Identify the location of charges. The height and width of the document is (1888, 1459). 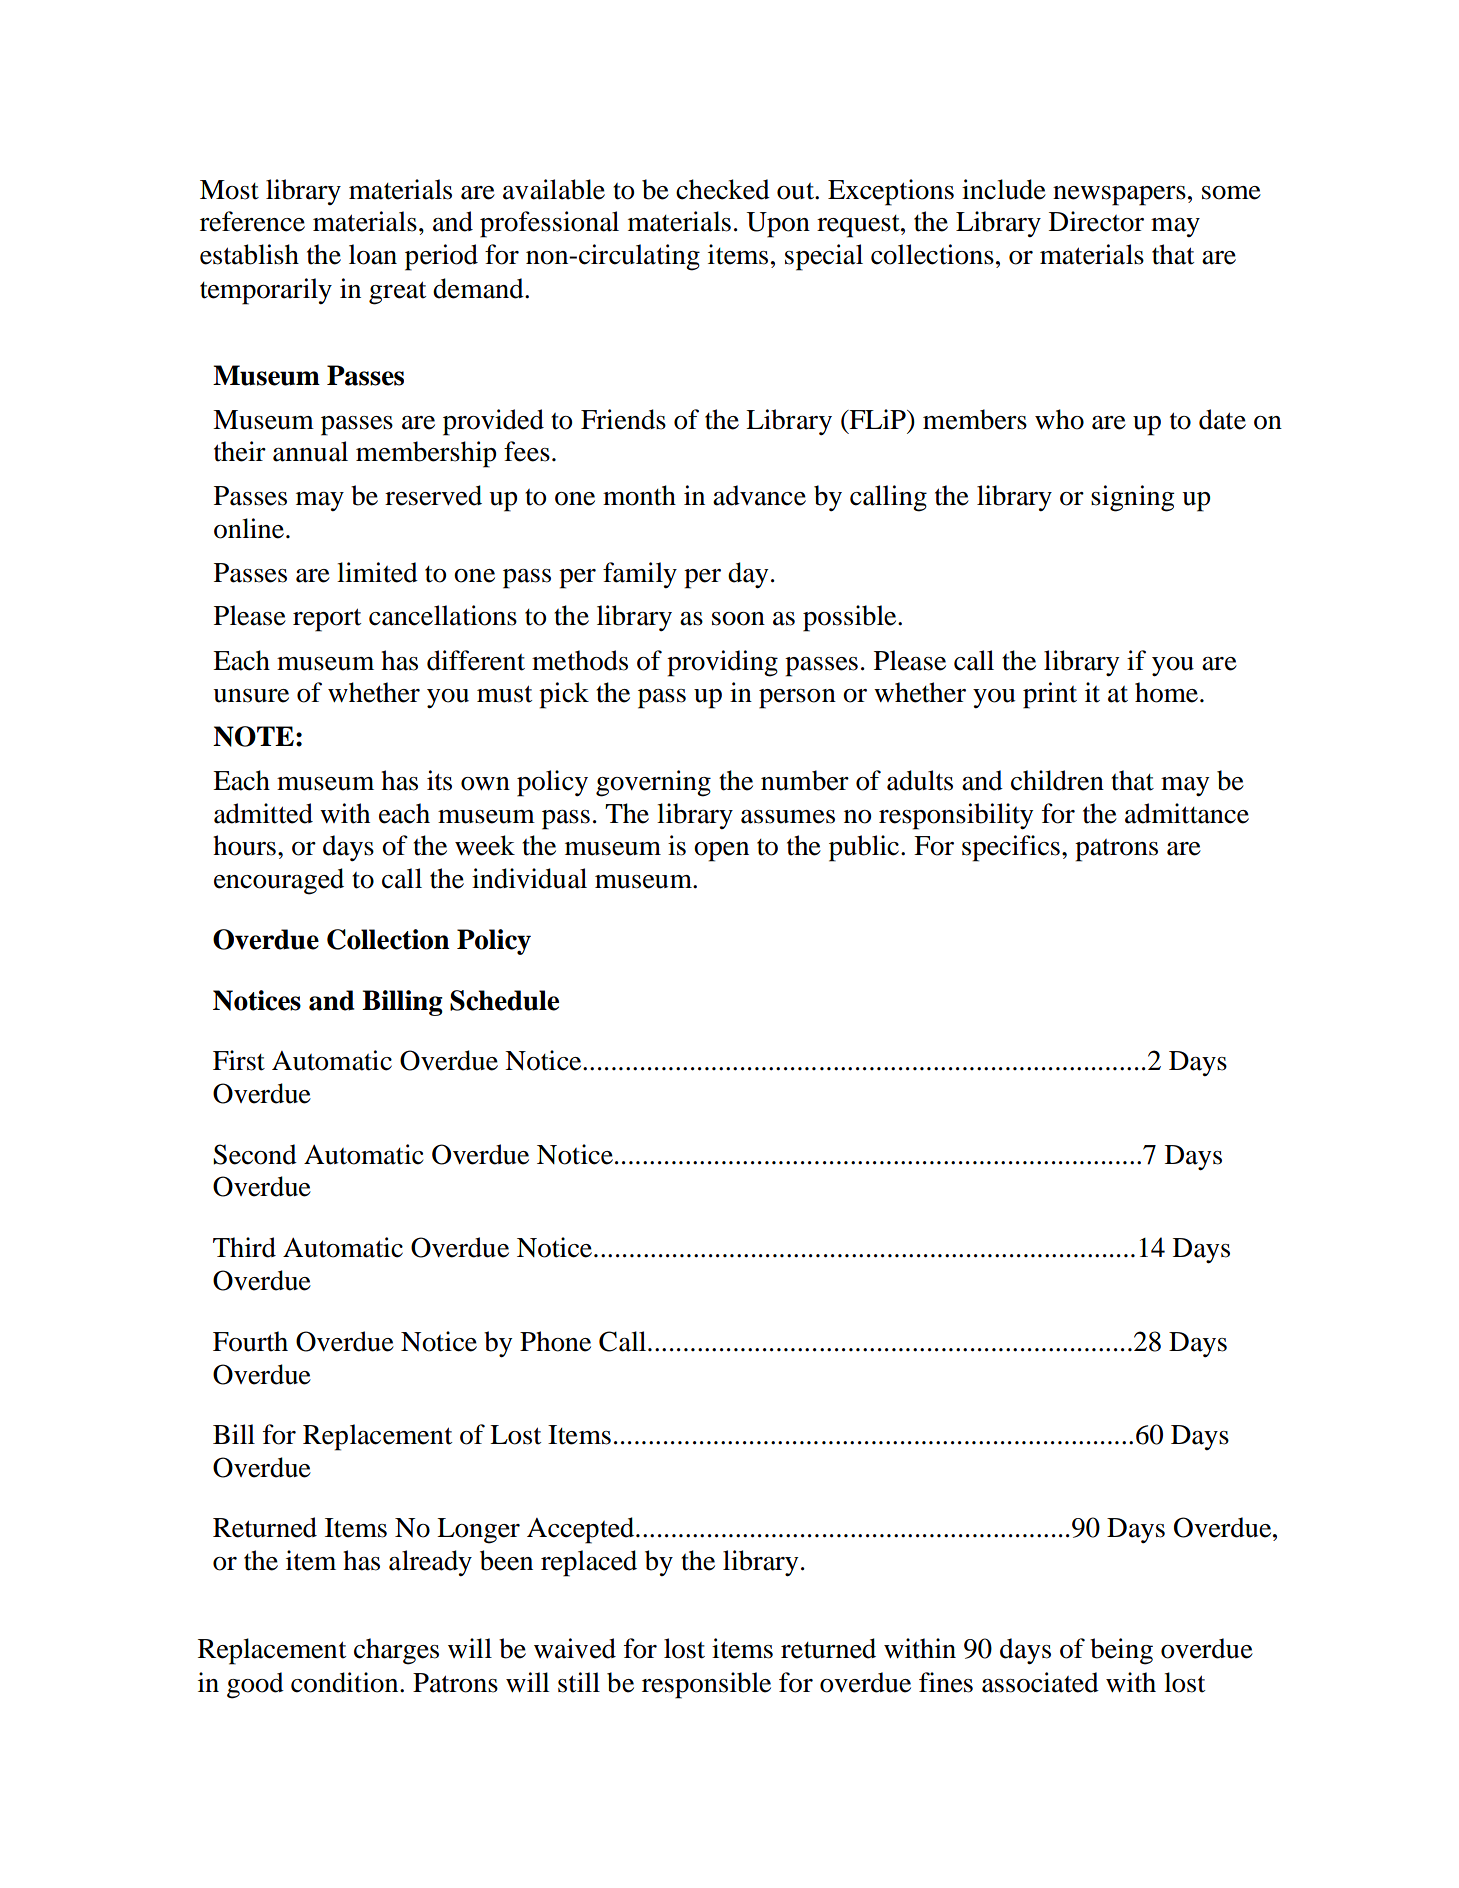
(396, 1651).
